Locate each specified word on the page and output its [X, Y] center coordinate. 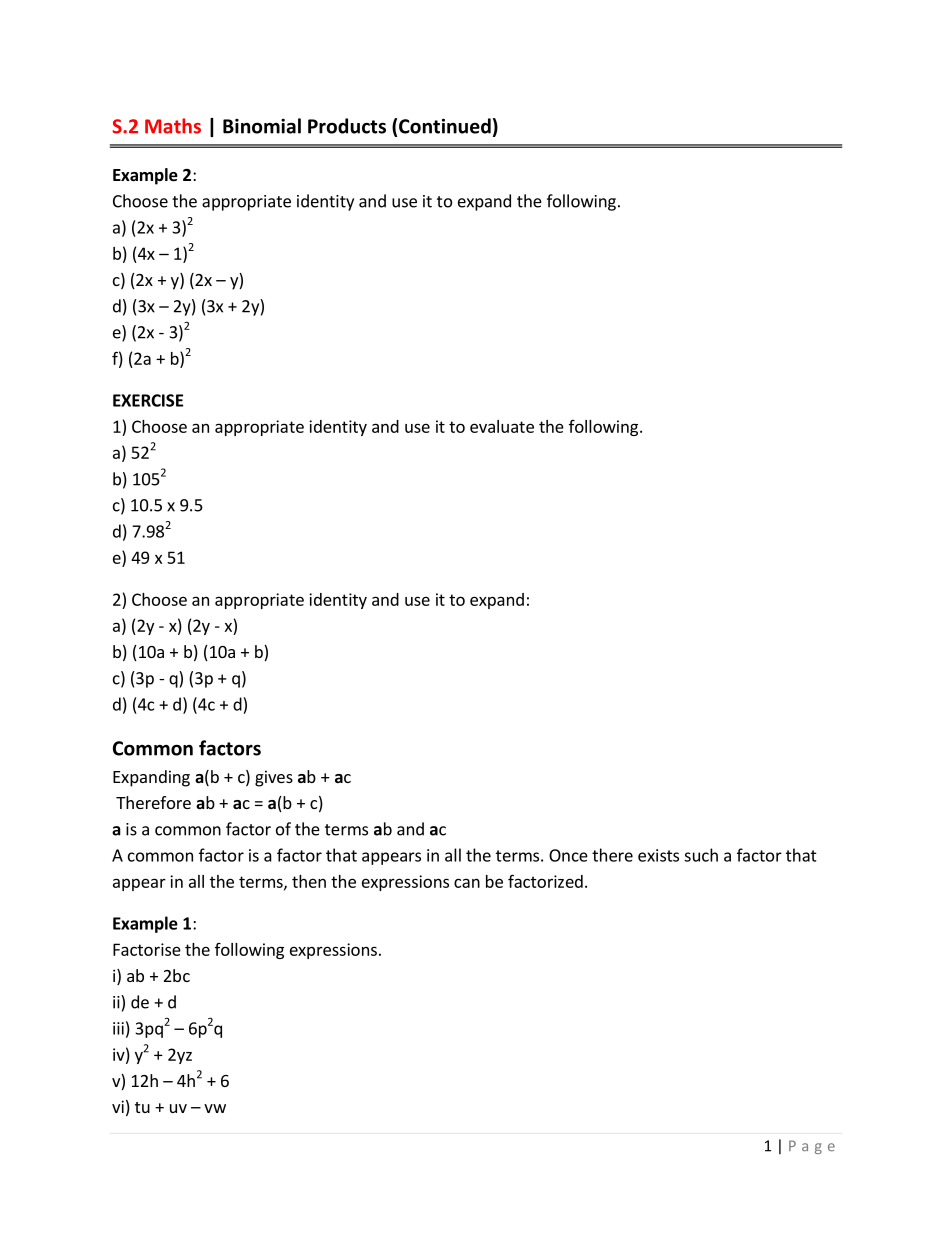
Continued [445, 126]
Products [347, 126]
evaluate [502, 426]
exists [658, 855]
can [467, 883]
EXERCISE [148, 400]
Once [568, 855]
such [701, 855]
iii [118, 1028]
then [309, 881]
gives [274, 778]
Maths [173, 126]
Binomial [262, 126]
